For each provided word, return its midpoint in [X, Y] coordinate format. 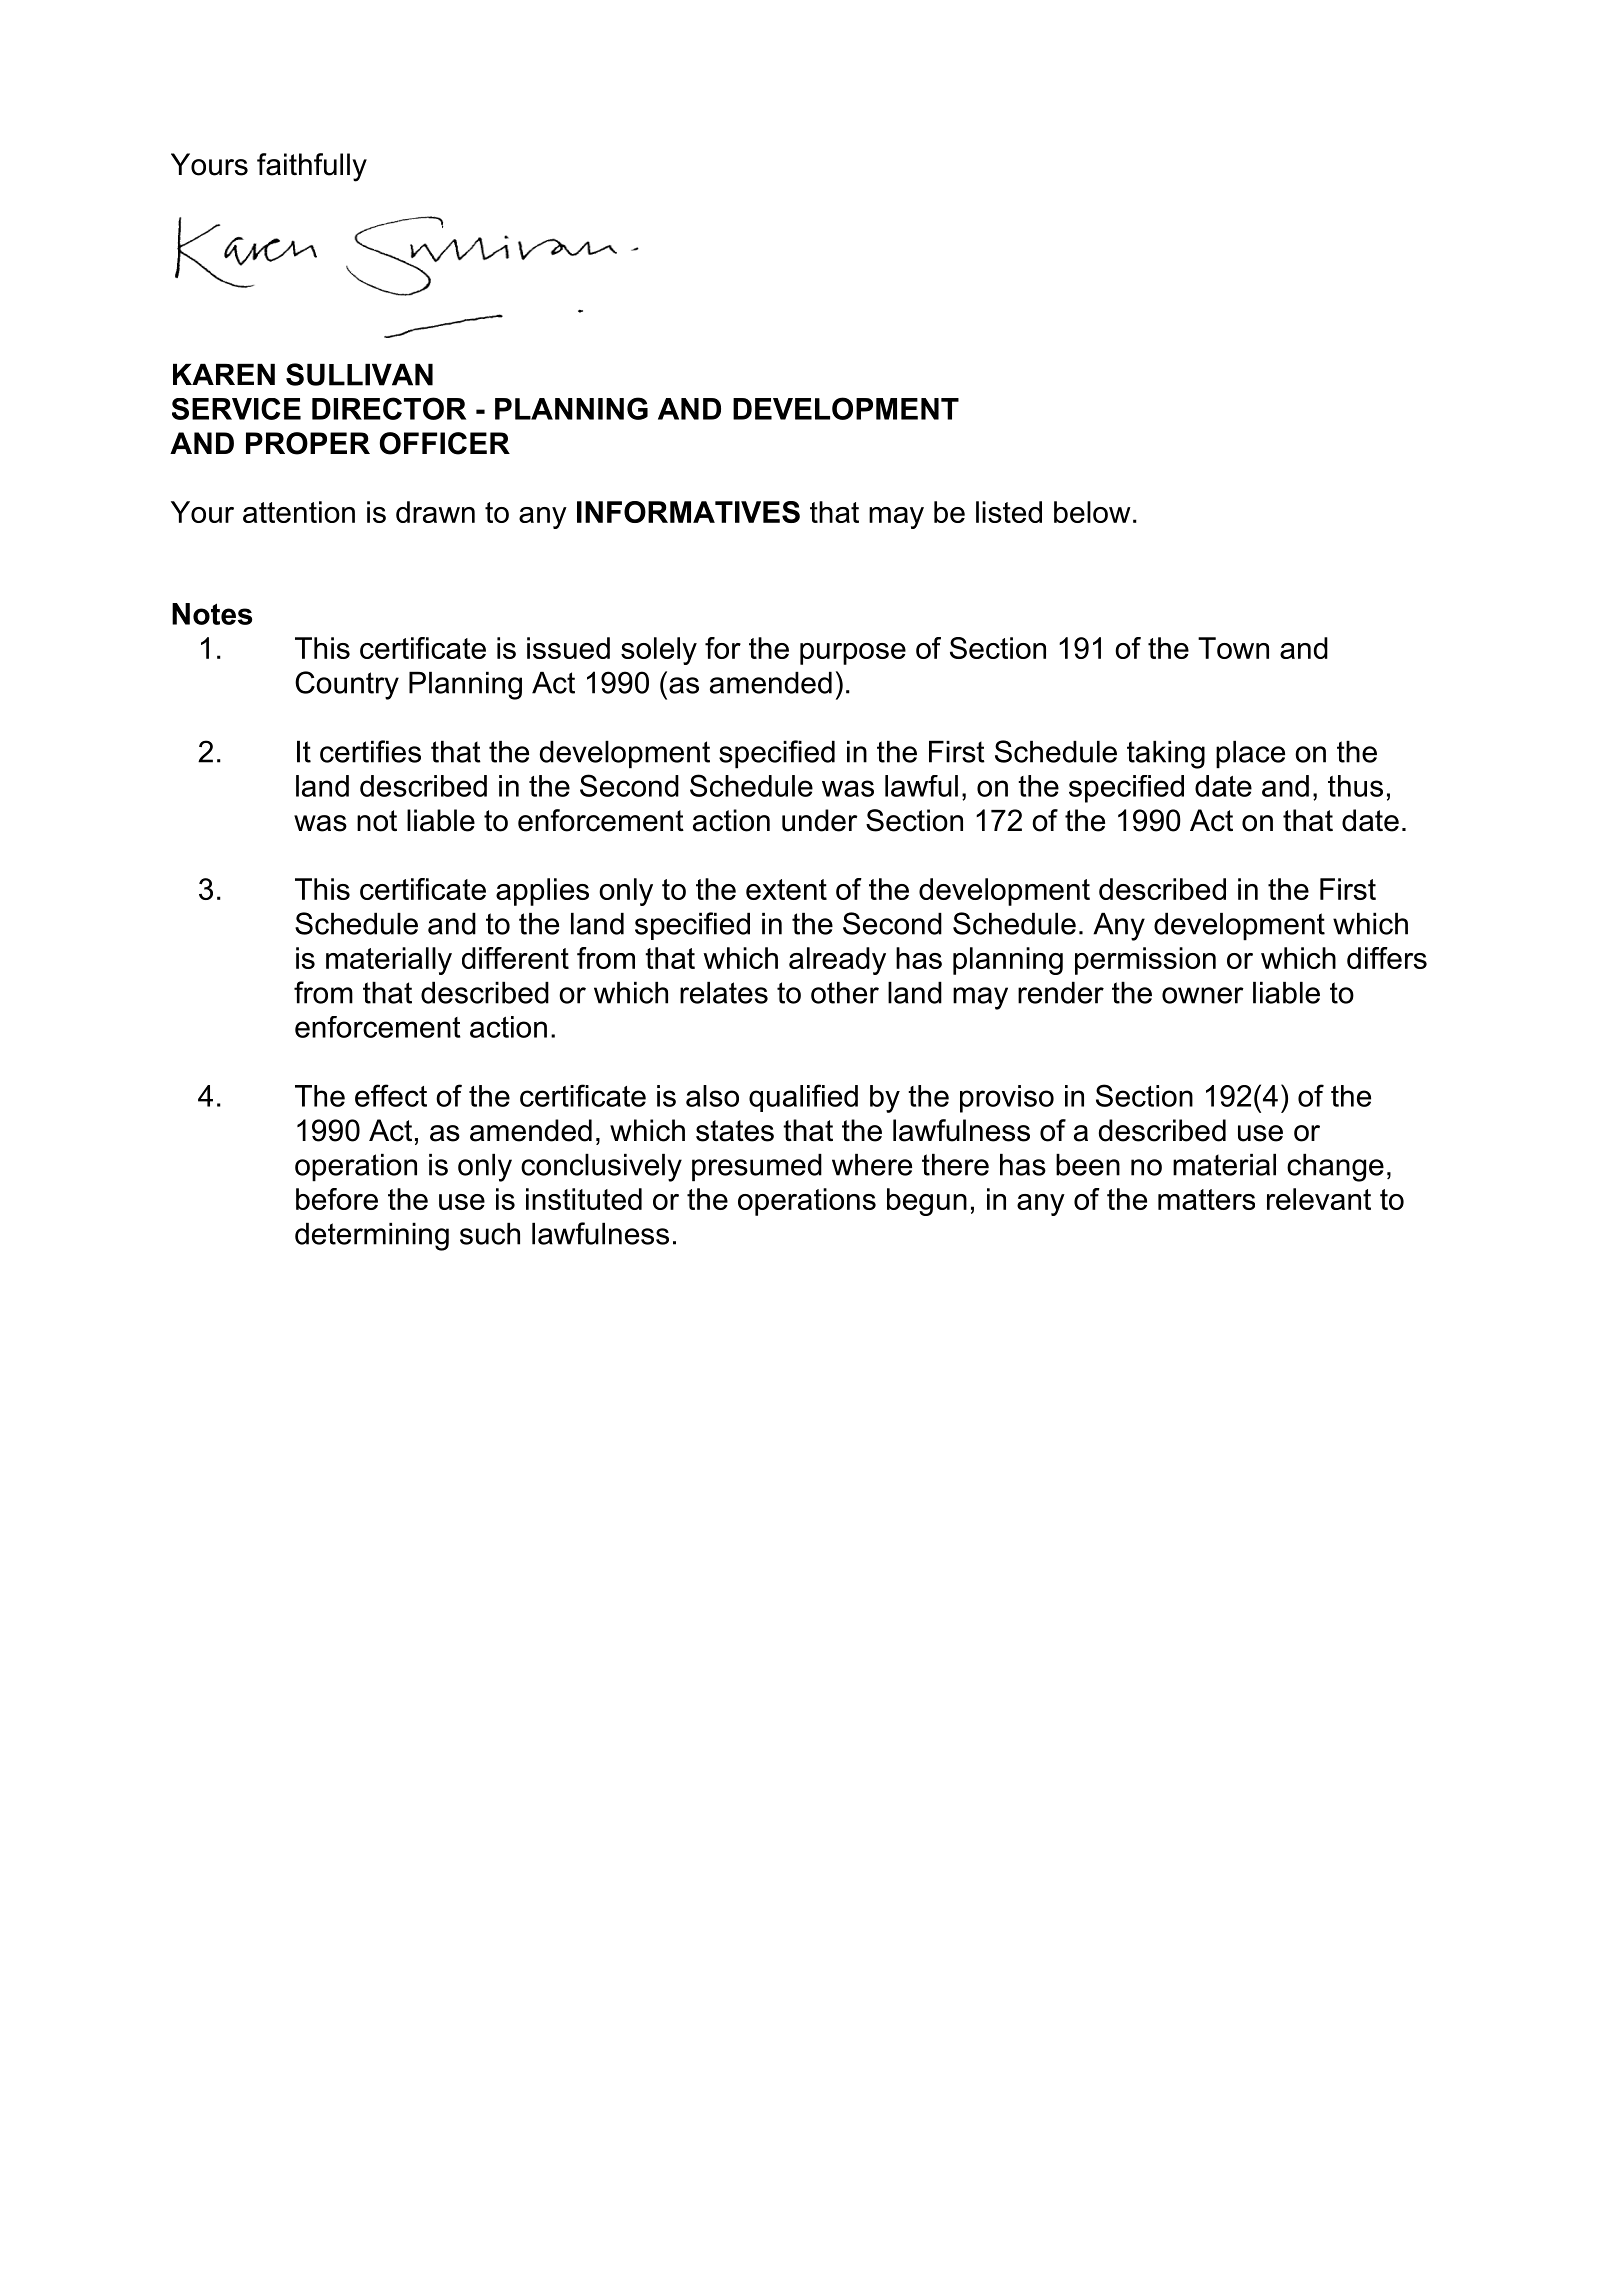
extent [786, 889]
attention [299, 512]
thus [1355, 786]
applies [542, 892]
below [1092, 512]
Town [1233, 648]
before [337, 1199]
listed [1009, 512]
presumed [757, 1168]
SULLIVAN [359, 374]
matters [1206, 1199]
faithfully [312, 167]
